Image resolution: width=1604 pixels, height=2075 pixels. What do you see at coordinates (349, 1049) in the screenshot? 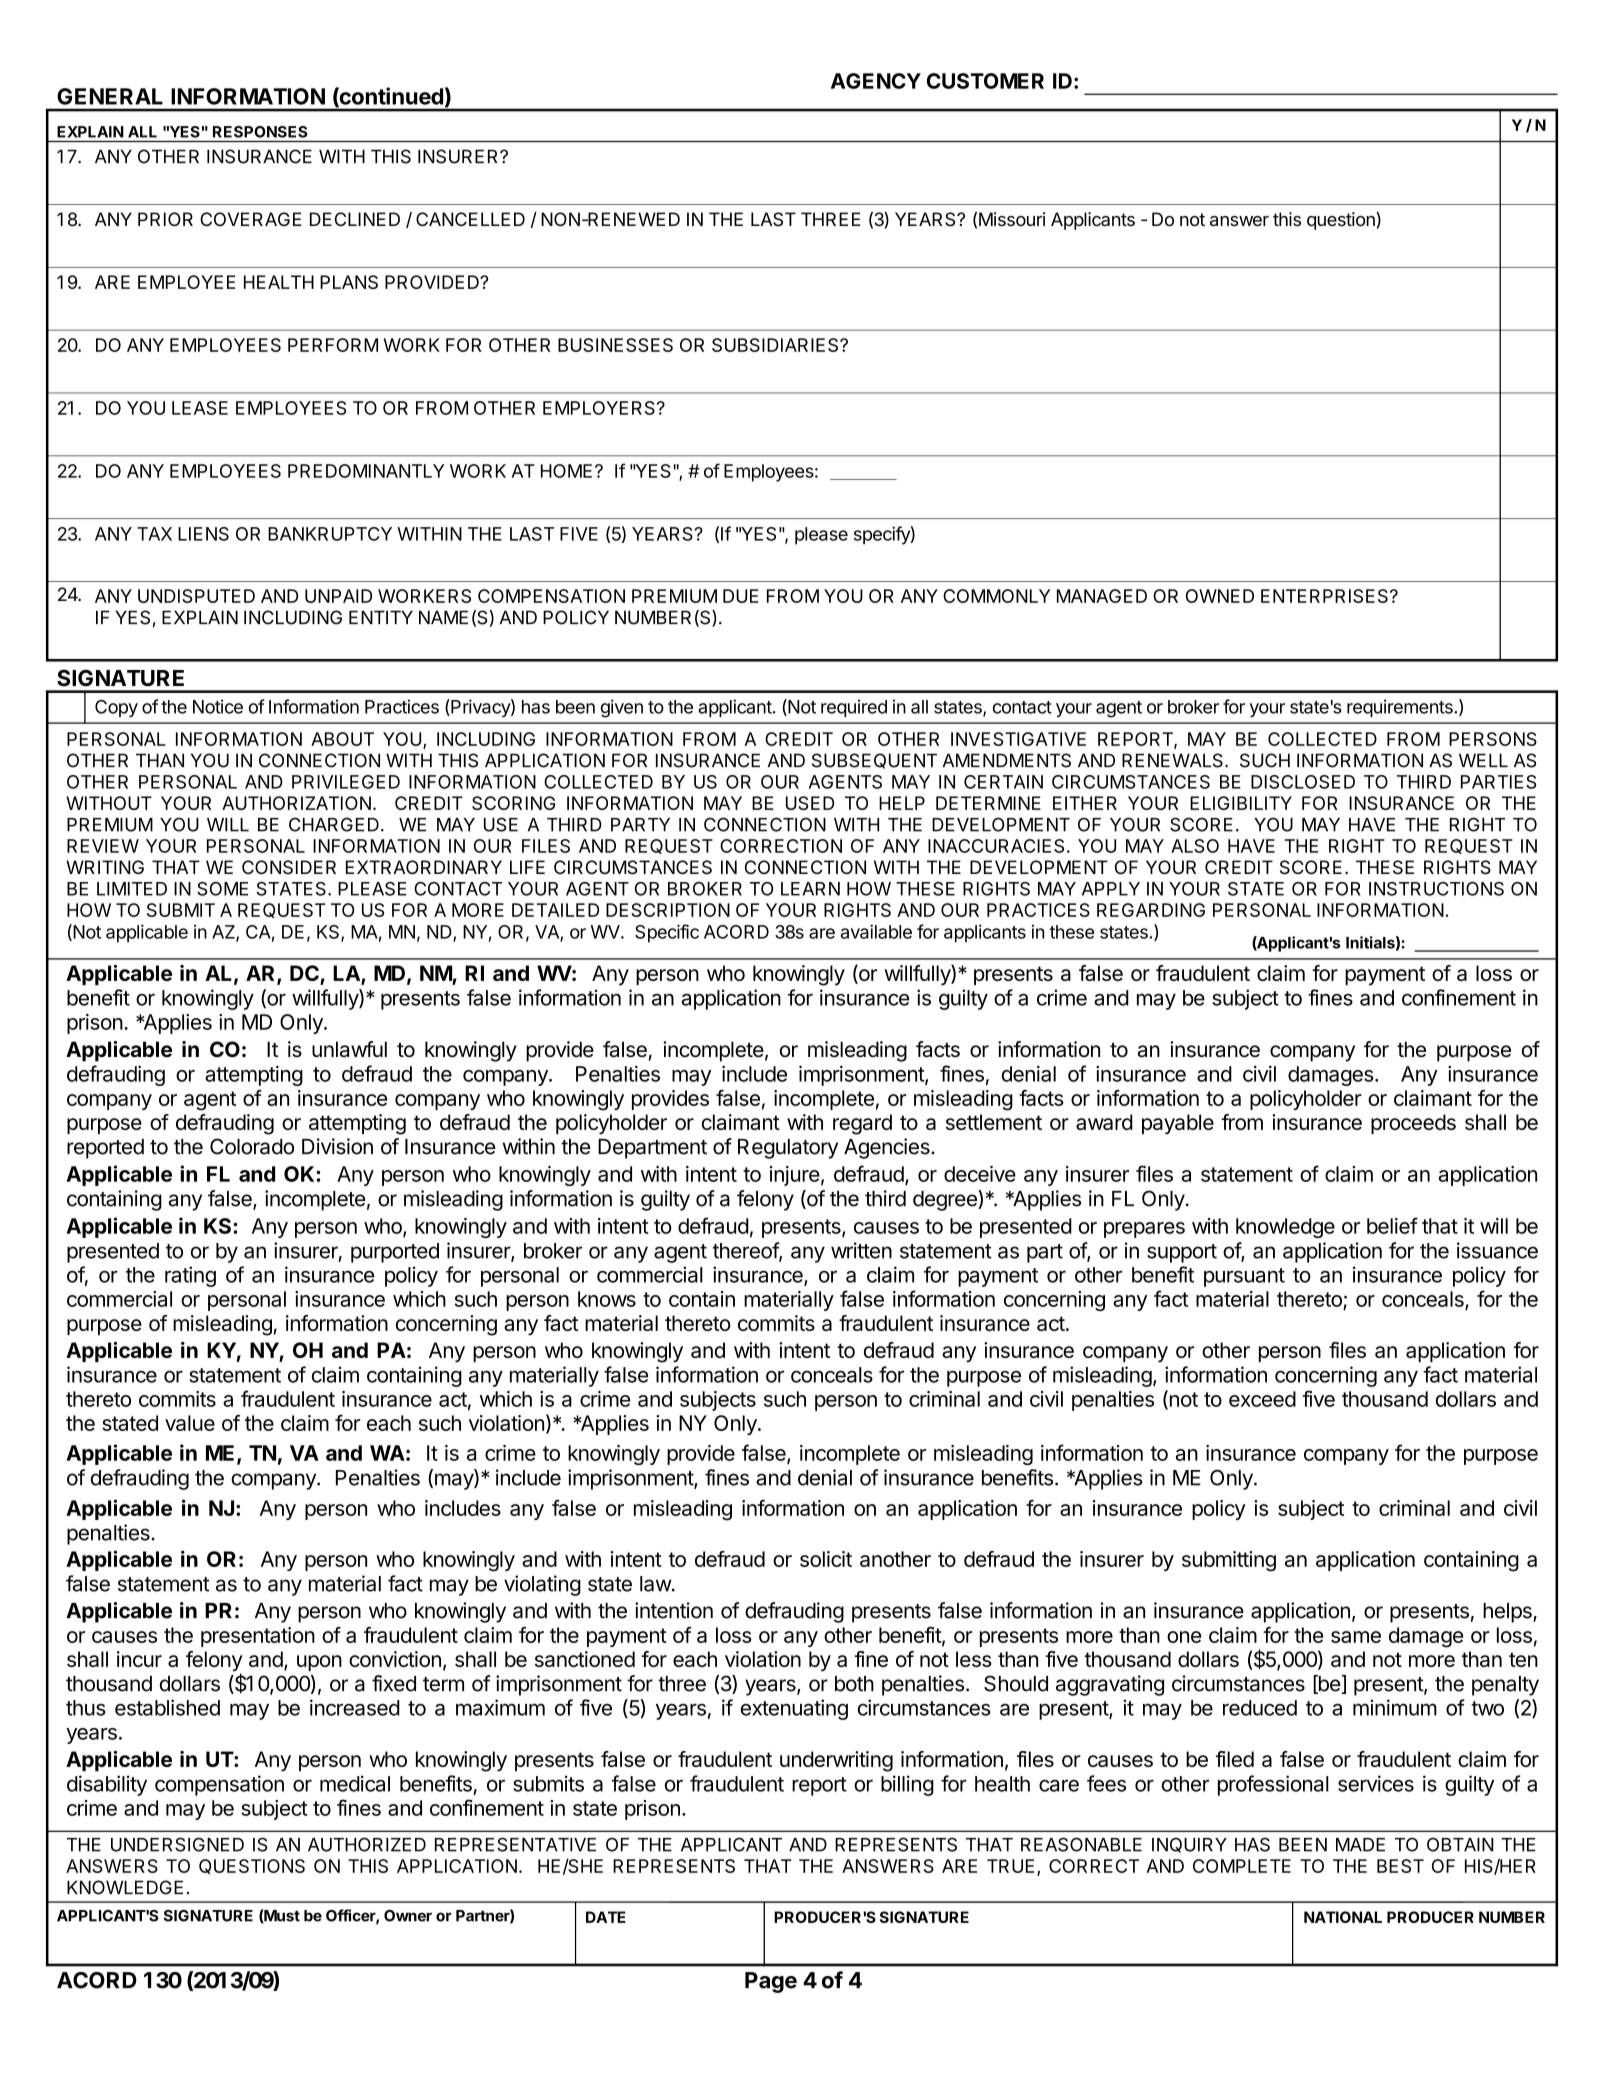
I see `unlawful` at bounding box center [349, 1049].
